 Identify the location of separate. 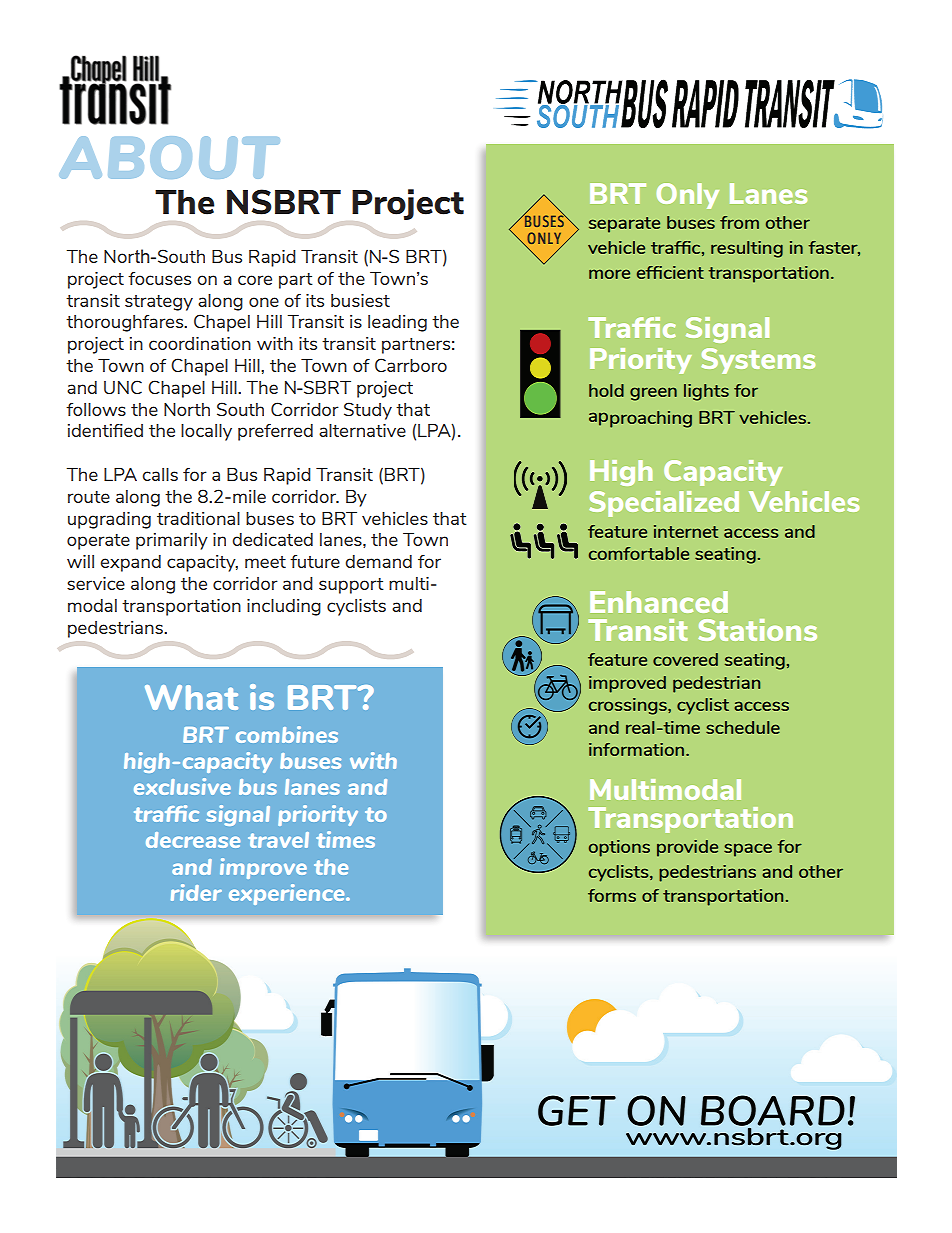
(624, 225).
